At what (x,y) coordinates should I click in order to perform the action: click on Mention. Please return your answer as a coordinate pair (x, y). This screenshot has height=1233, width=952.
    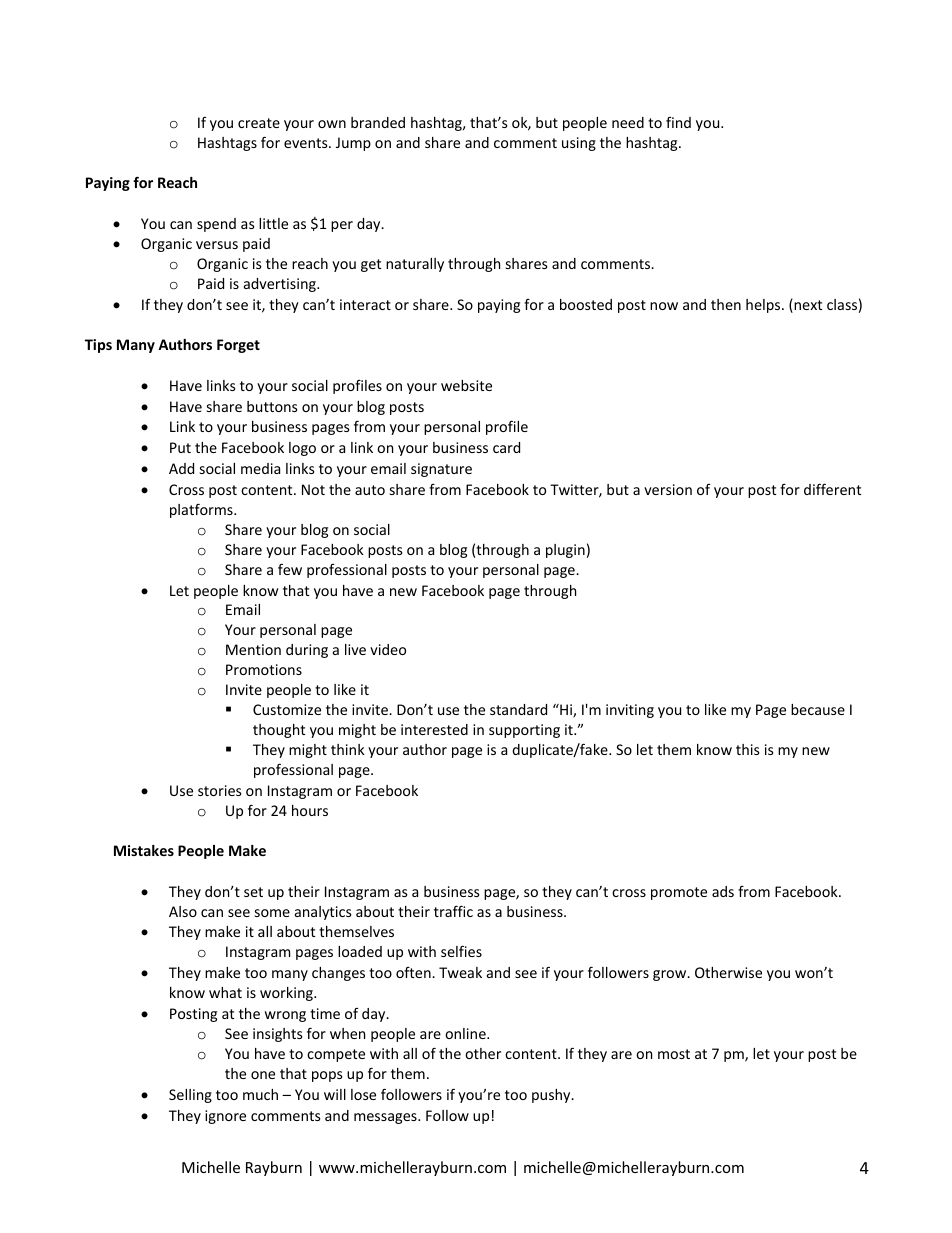
    Looking at the image, I should click on (253, 649).
